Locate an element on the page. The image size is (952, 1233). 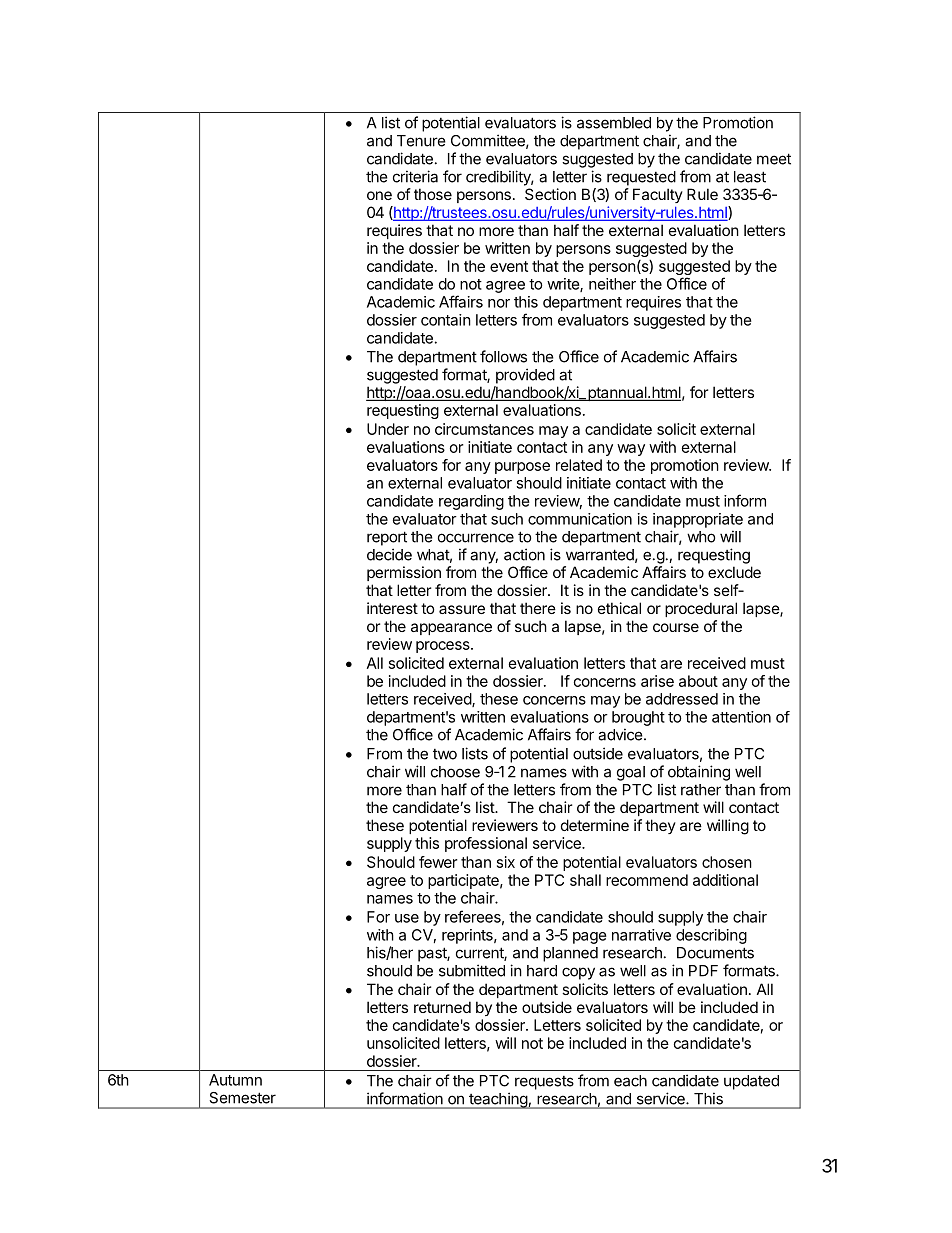
Under is located at coordinates (388, 429).
